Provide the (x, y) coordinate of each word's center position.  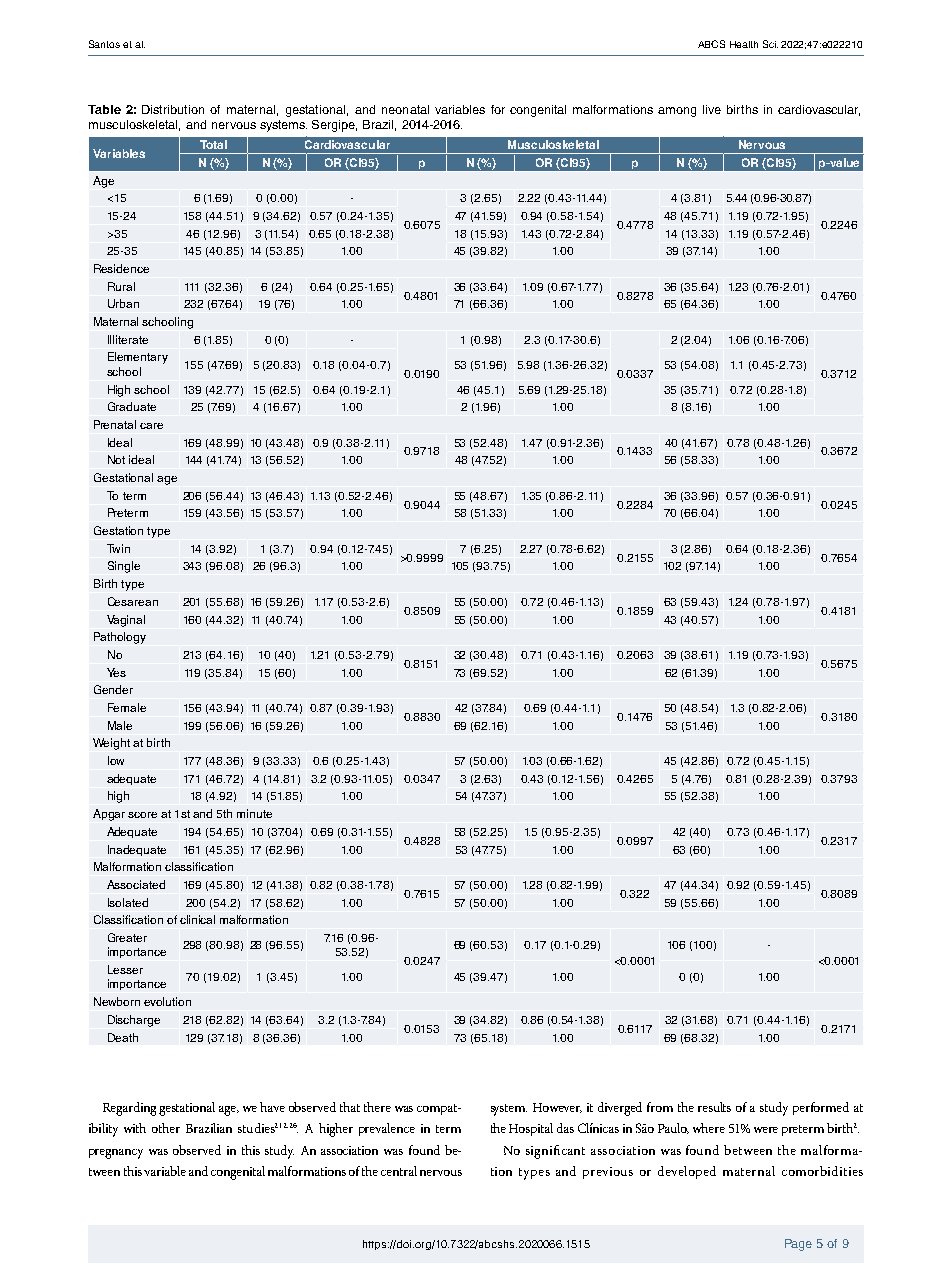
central (399, 1171)
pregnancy (116, 1154)
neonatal (405, 109)
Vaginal (126, 621)
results (714, 1107)
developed (687, 1172)
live (712, 109)
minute (254, 813)
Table (104, 109)
